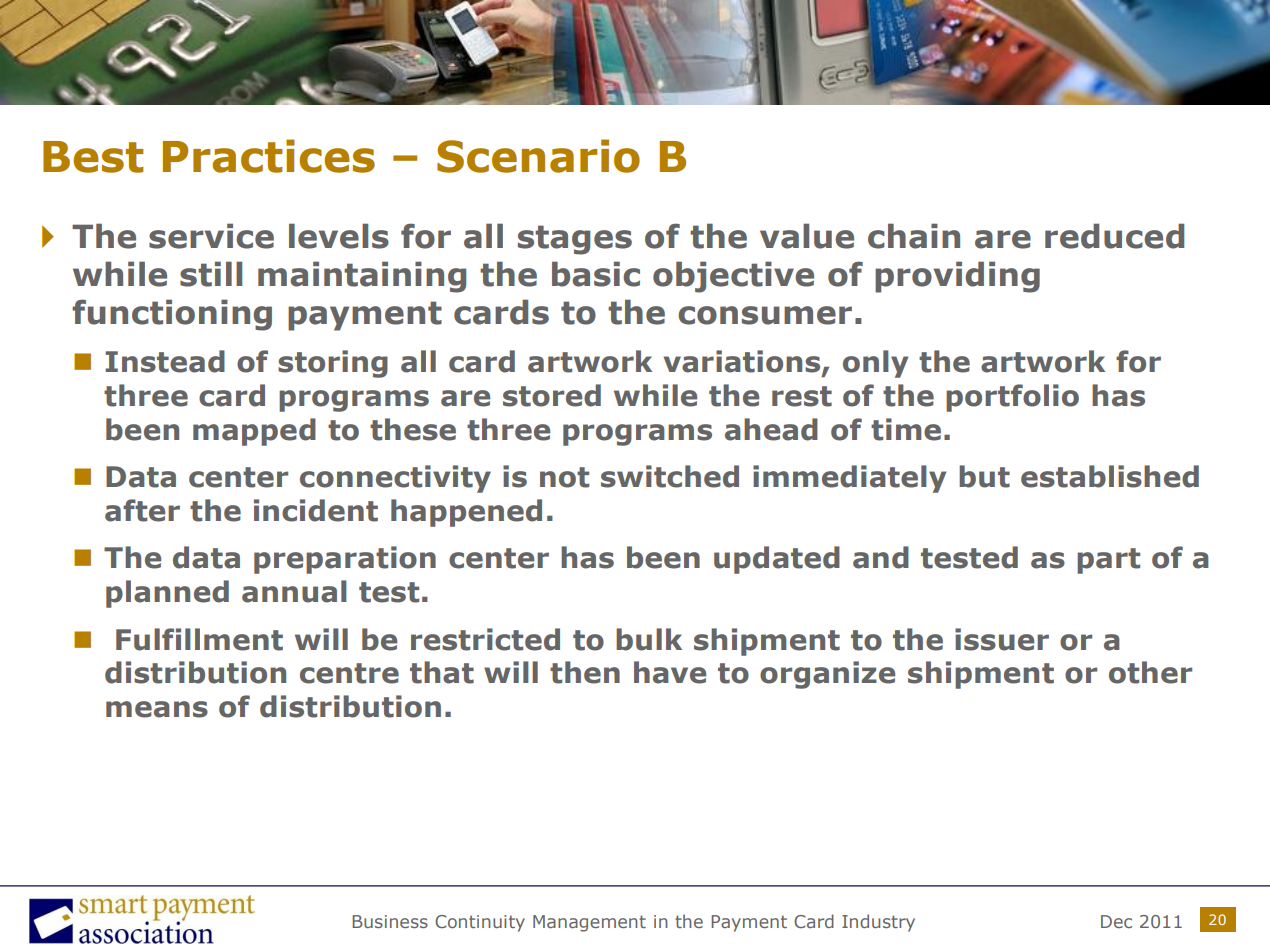  Describe the element at coordinates (390, 921) in the image. I see `Business` at that location.
